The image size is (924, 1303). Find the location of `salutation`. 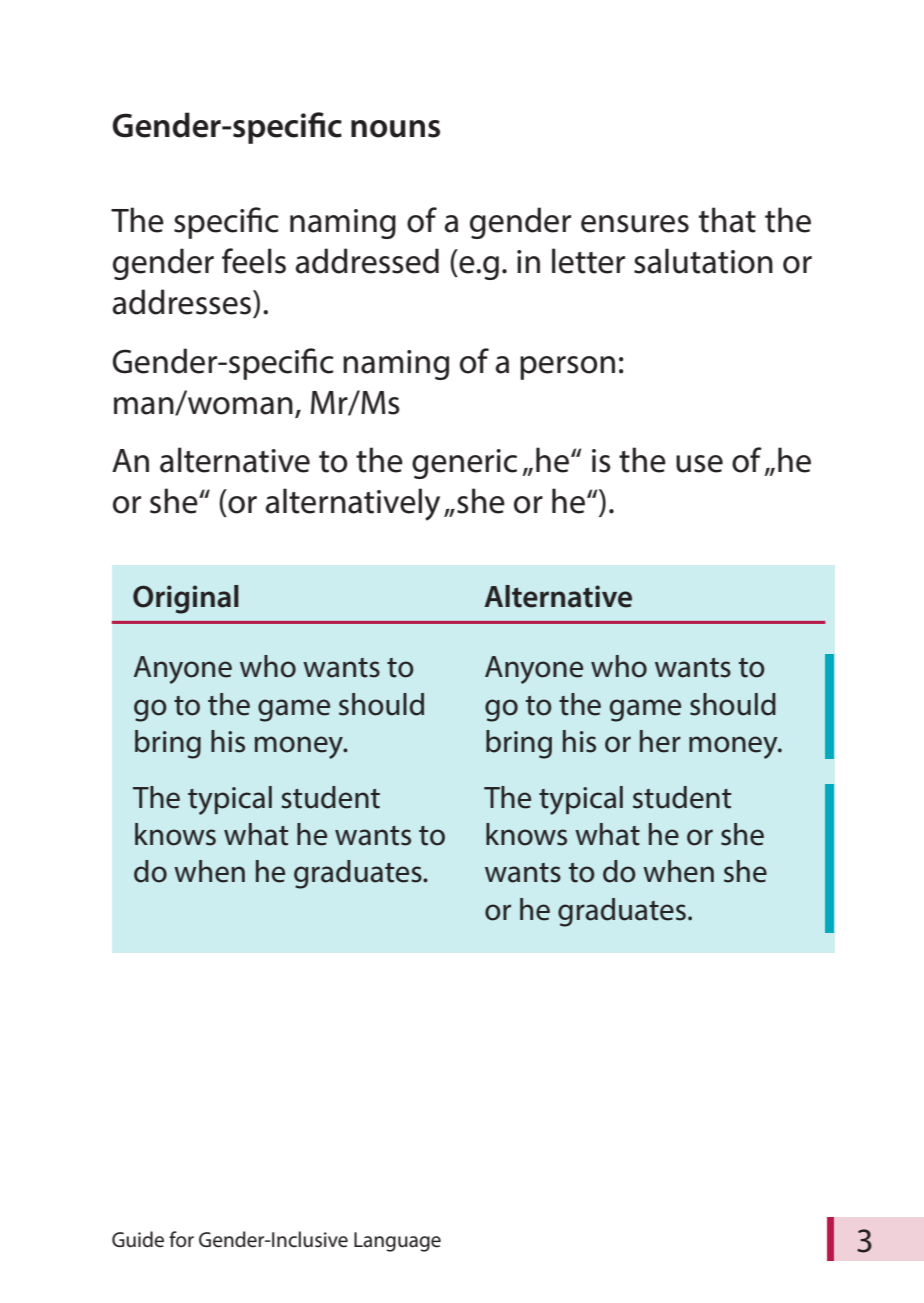

salutation is located at coordinates (703, 261).
